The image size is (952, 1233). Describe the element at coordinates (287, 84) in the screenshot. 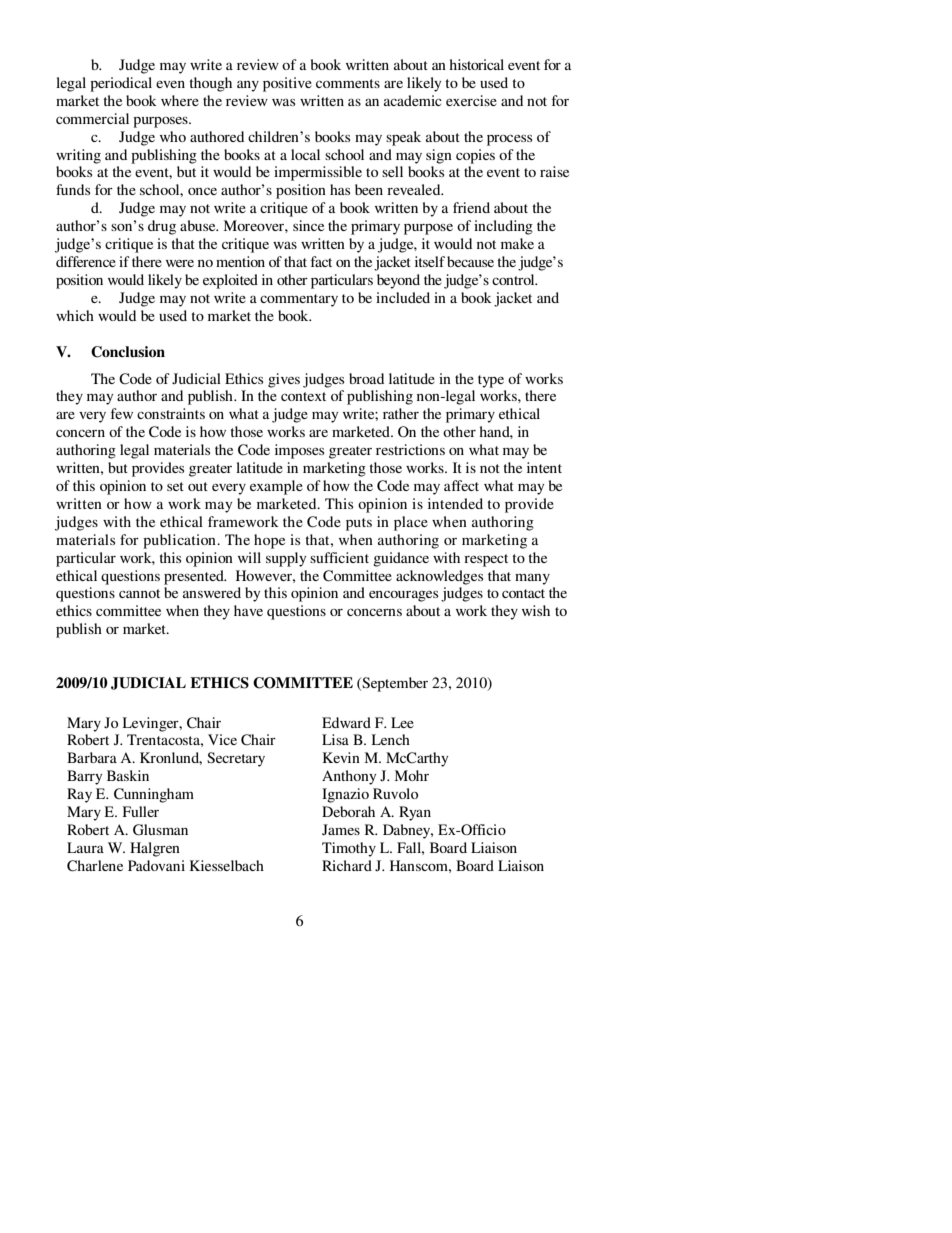

I see `positive` at that location.
